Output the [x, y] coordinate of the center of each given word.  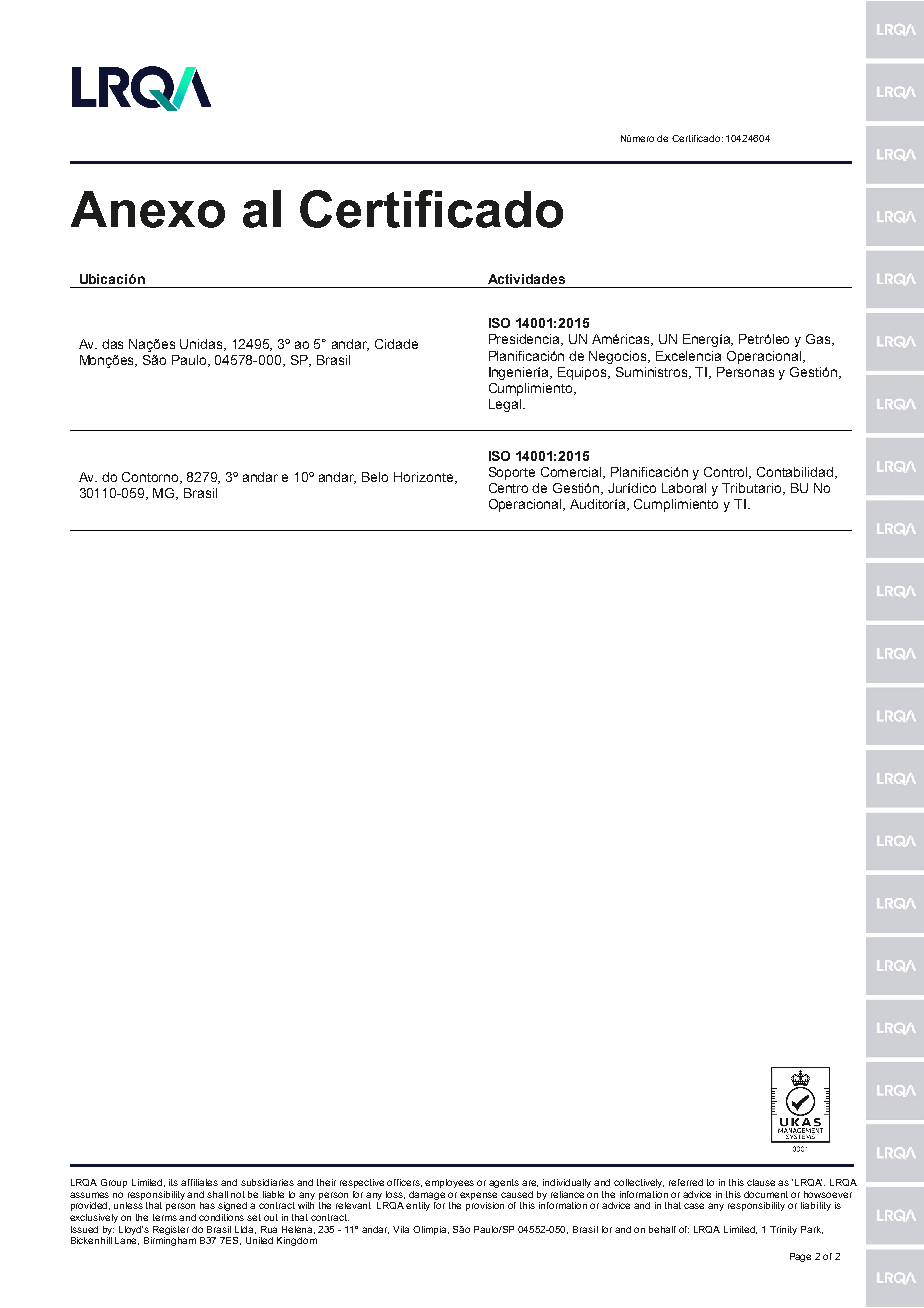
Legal [505, 405]
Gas [819, 340]
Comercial [573, 473]
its [173, 1182]
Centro [508, 488]
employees [449, 1183]
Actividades [526, 279]
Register [171, 1230]
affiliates [199, 1182]
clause [763, 1182]
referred [686, 1182]
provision [485, 1206]
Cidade [396, 344]
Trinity [783, 1230]
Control [727, 473]
